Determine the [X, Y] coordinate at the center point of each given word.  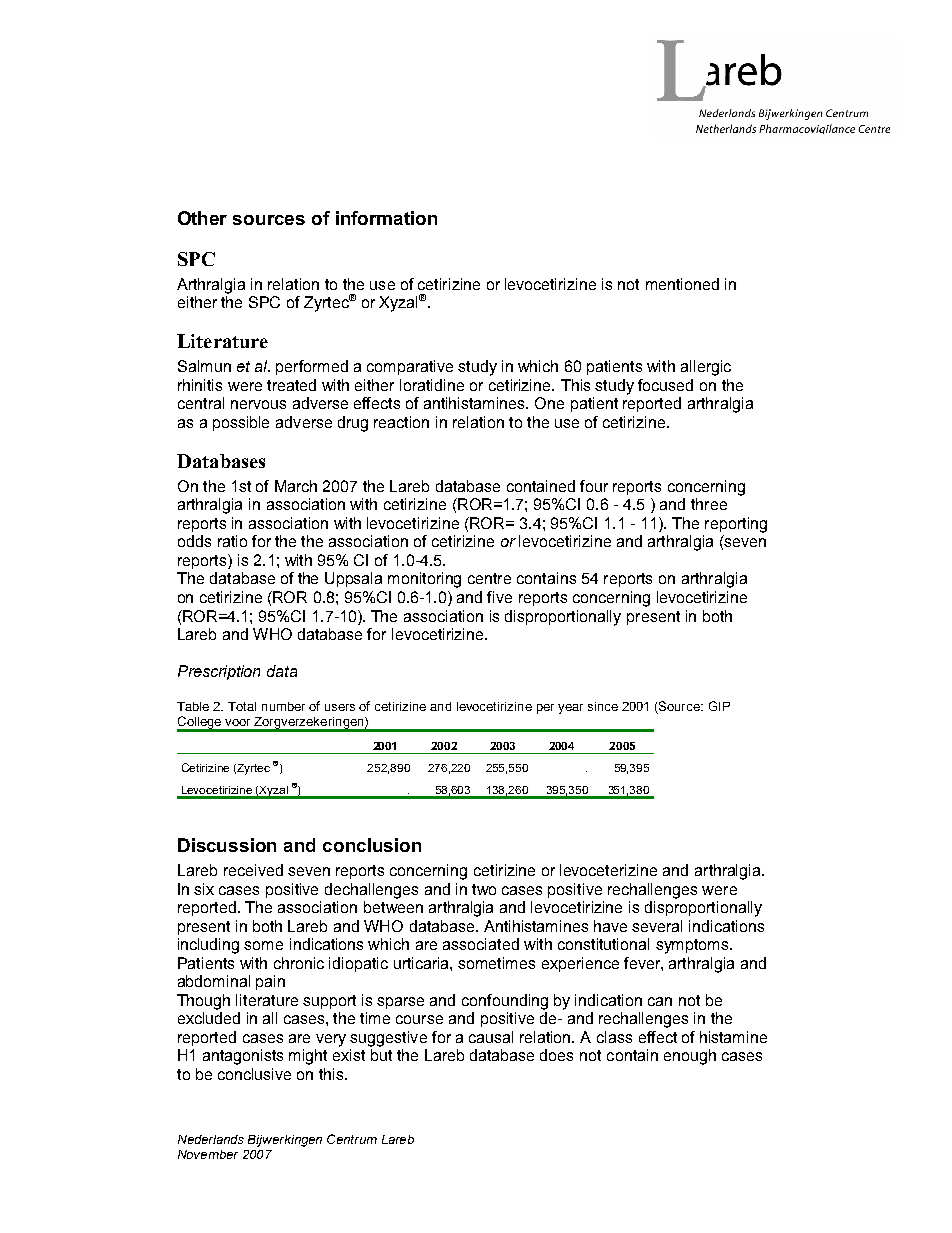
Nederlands [211, 1139]
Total [242, 706]
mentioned [682, 284]
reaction [401, 422]
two [484, 889]
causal [491, 1037]
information [386, 218]
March [296, 486]
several [657, 926]
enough [690, 1057]
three [709, 504]
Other [202, 218]
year [570, 709]
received [253, 870]
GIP [719, 706]
